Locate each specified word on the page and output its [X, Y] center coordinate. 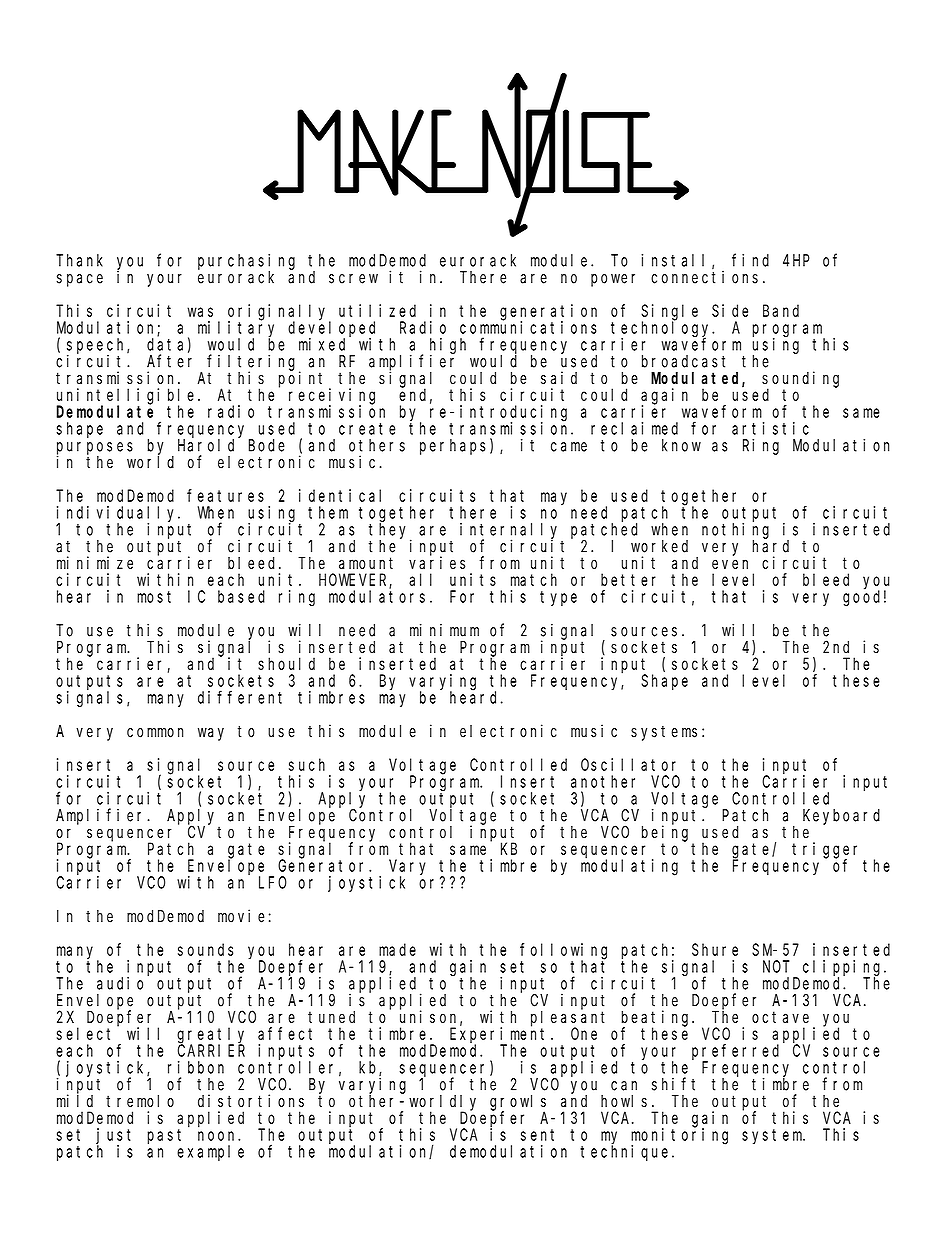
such [307, 764]
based [241, 596]
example [210, 1153]
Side [730, 310]
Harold [206, 445]
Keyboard [841, 817]
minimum [444, 630]
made [397, 949]
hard [770, 546]
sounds [205, 949]
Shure [715, 949]
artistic [770, 428]
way [211, 734]
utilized [377, 310]
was [200, 312]
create [367, 429]
